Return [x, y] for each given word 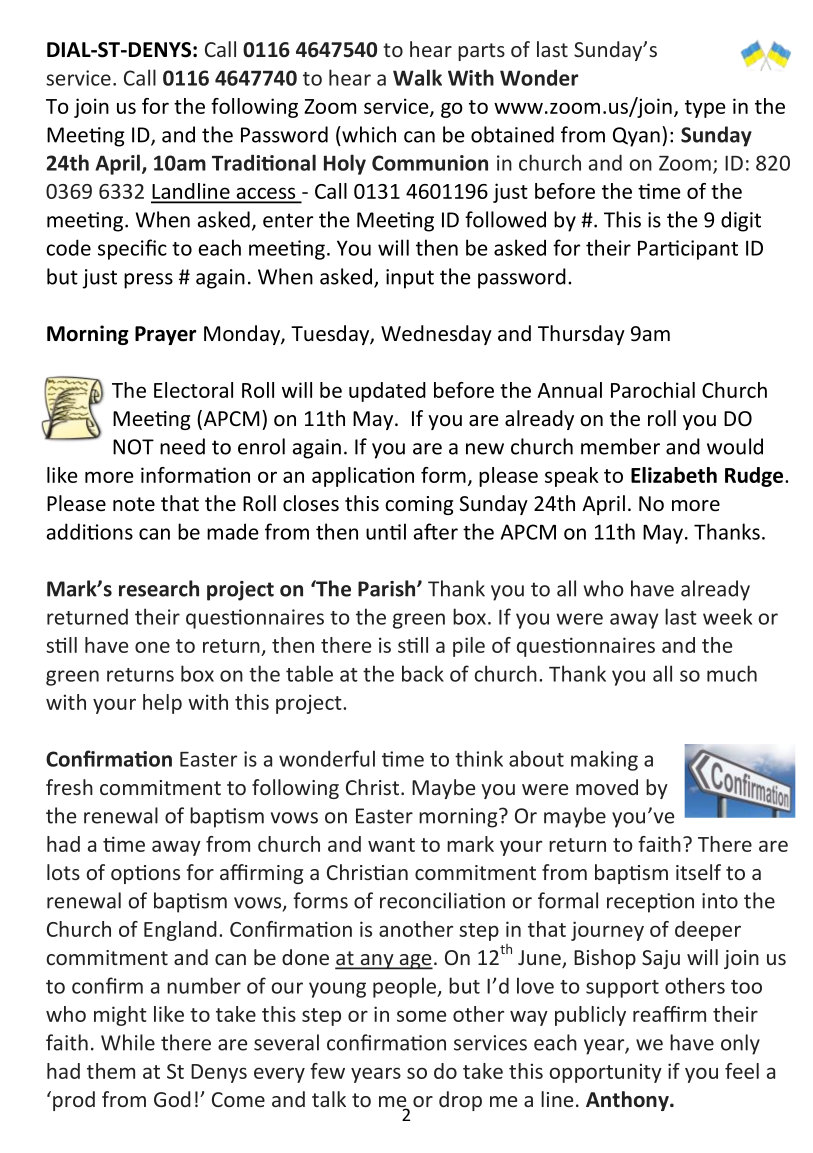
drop [460, 1101]
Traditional [264, 162]
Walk [417, 77]
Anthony [628, 1101]
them [111, 1071]
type [705, 109]
